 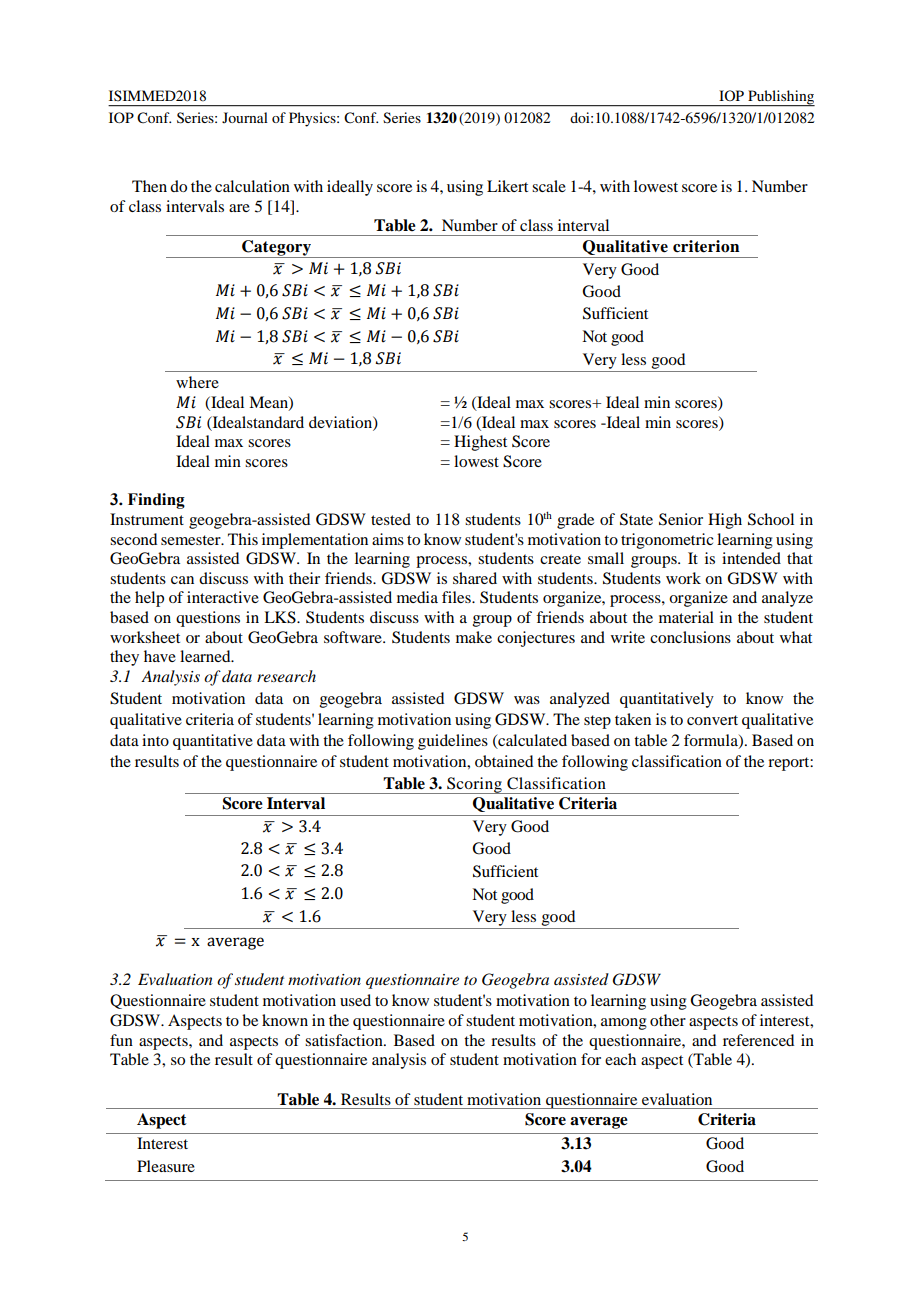 What do you see at coordinates (208, 619) in the document?
I see `questions` at bounding box center [208, 619].
